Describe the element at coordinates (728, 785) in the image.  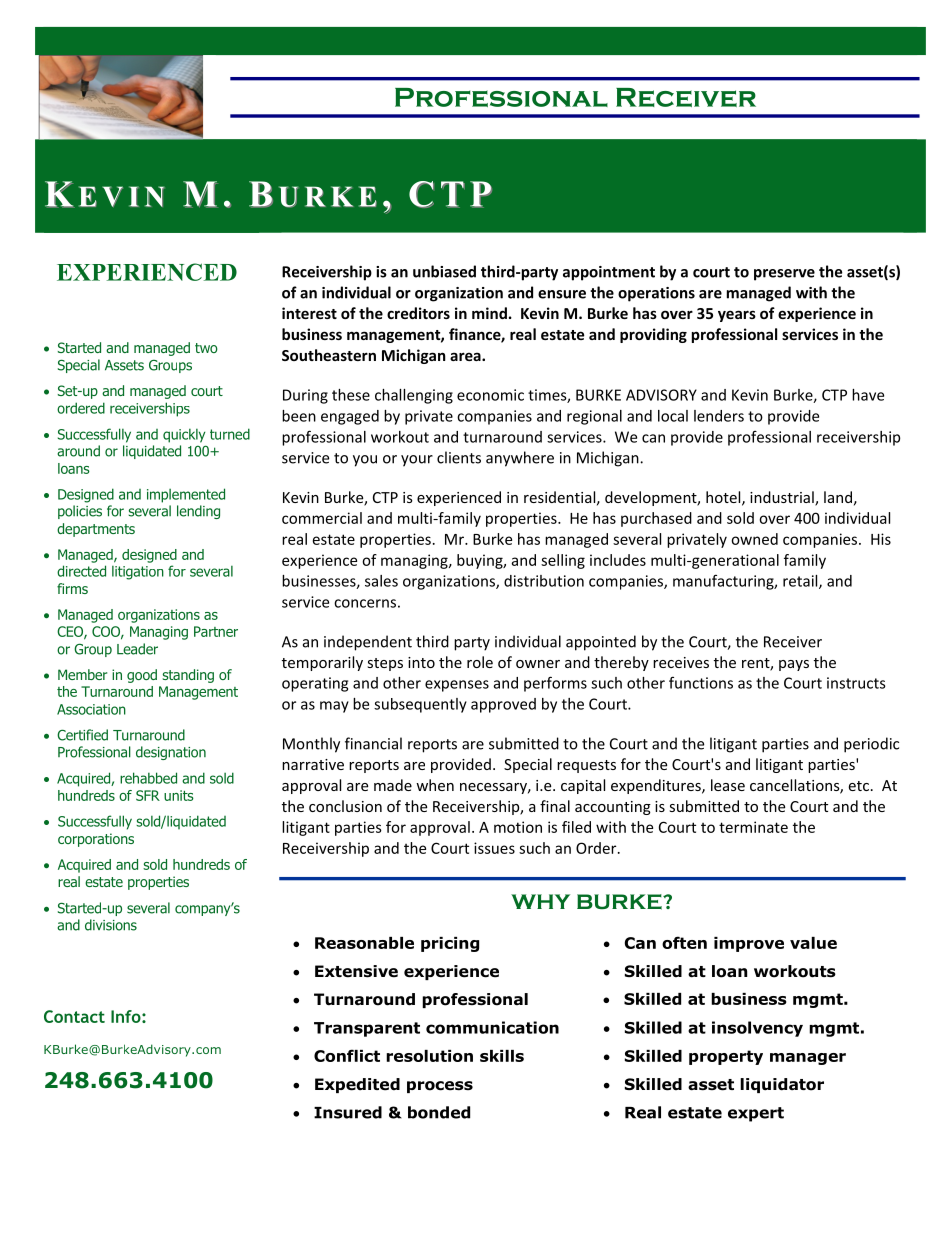
I see `lease` at that location.
